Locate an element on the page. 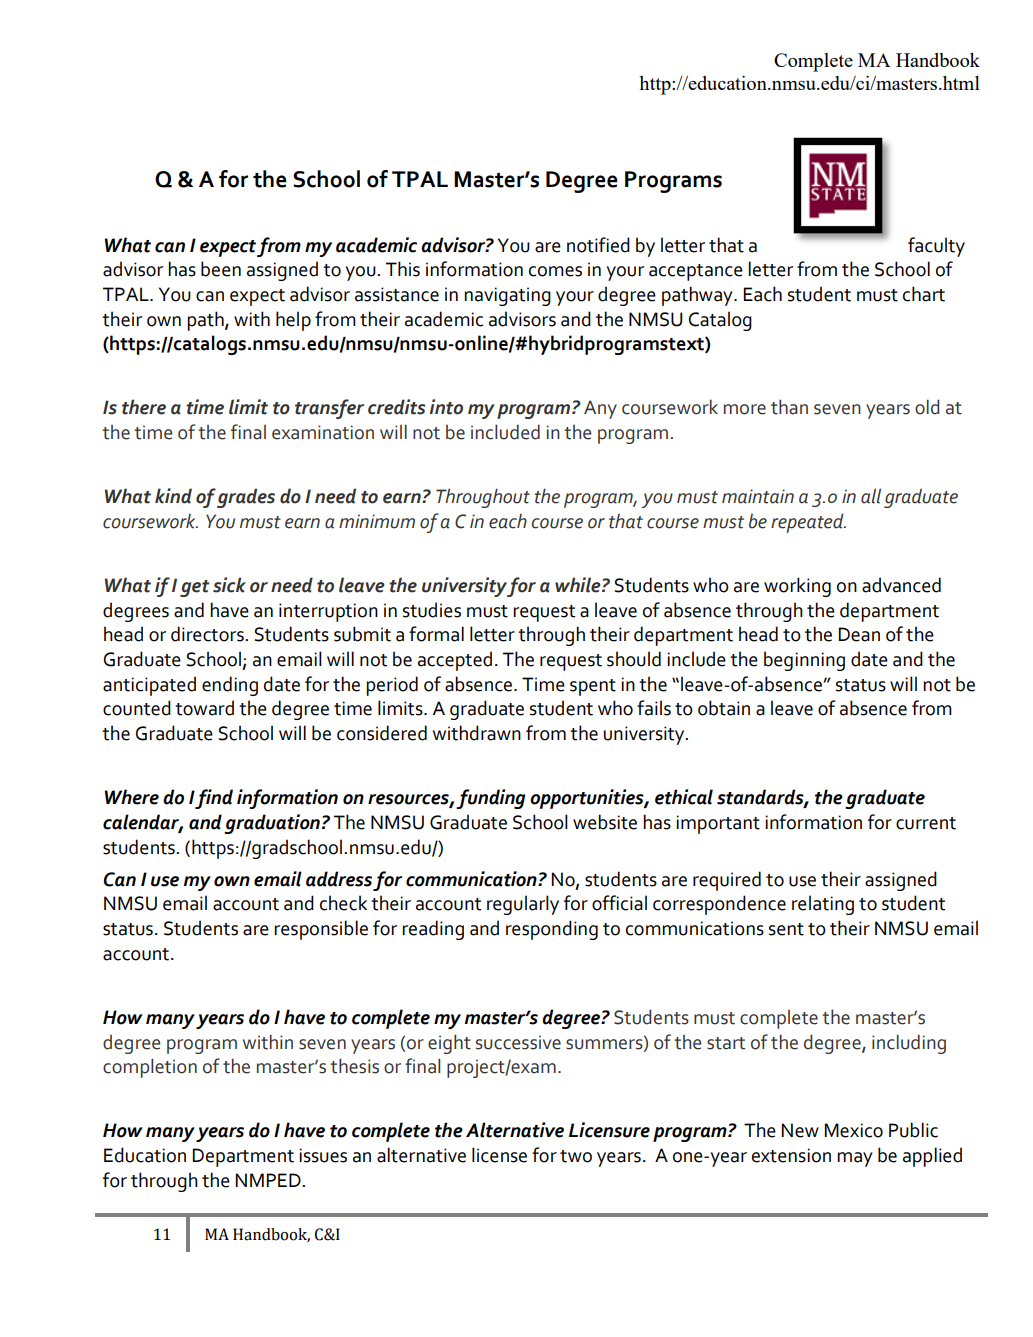 Image resolution: width=1033 pixels, height=1337 pixels. been is located at coordinates (221, 269).
